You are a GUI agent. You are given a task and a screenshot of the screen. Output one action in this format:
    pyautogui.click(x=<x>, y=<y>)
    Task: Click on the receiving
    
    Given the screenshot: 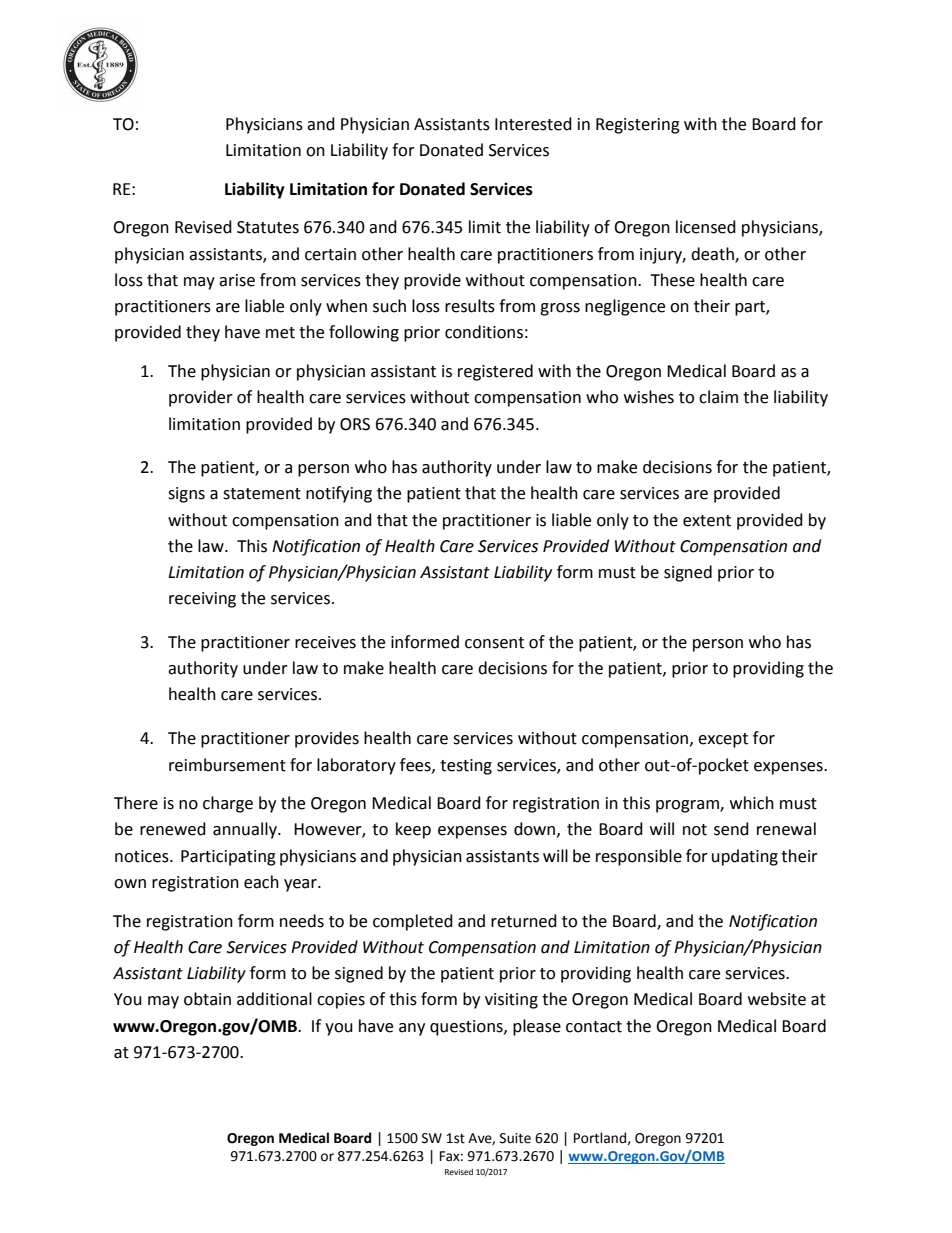 What is the action you would take?
    pyautogui.click(x=202, y=600)
